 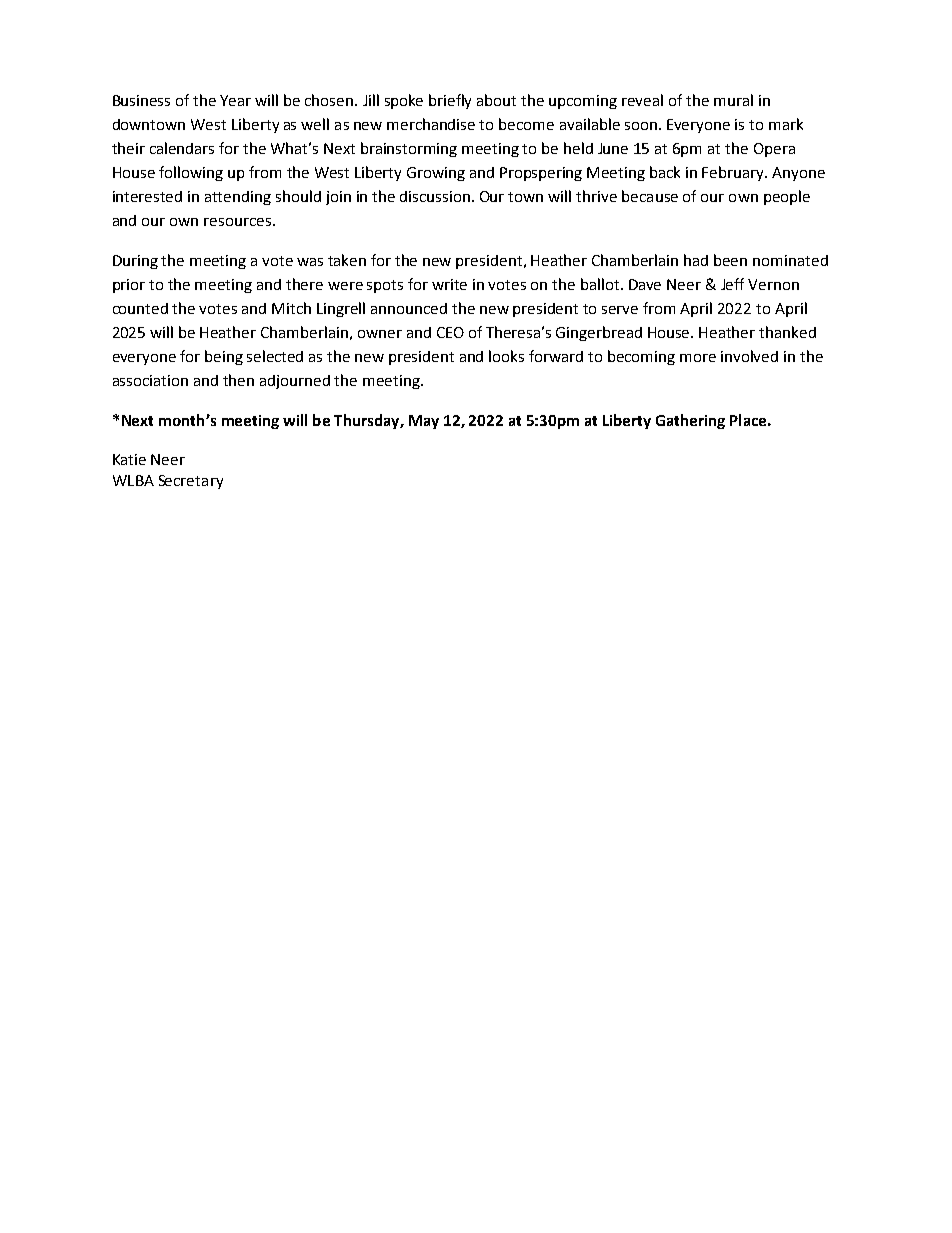 What do you see at coordinates (449, 284) in the image?
I see `write` at bounding box center [449, 284].
